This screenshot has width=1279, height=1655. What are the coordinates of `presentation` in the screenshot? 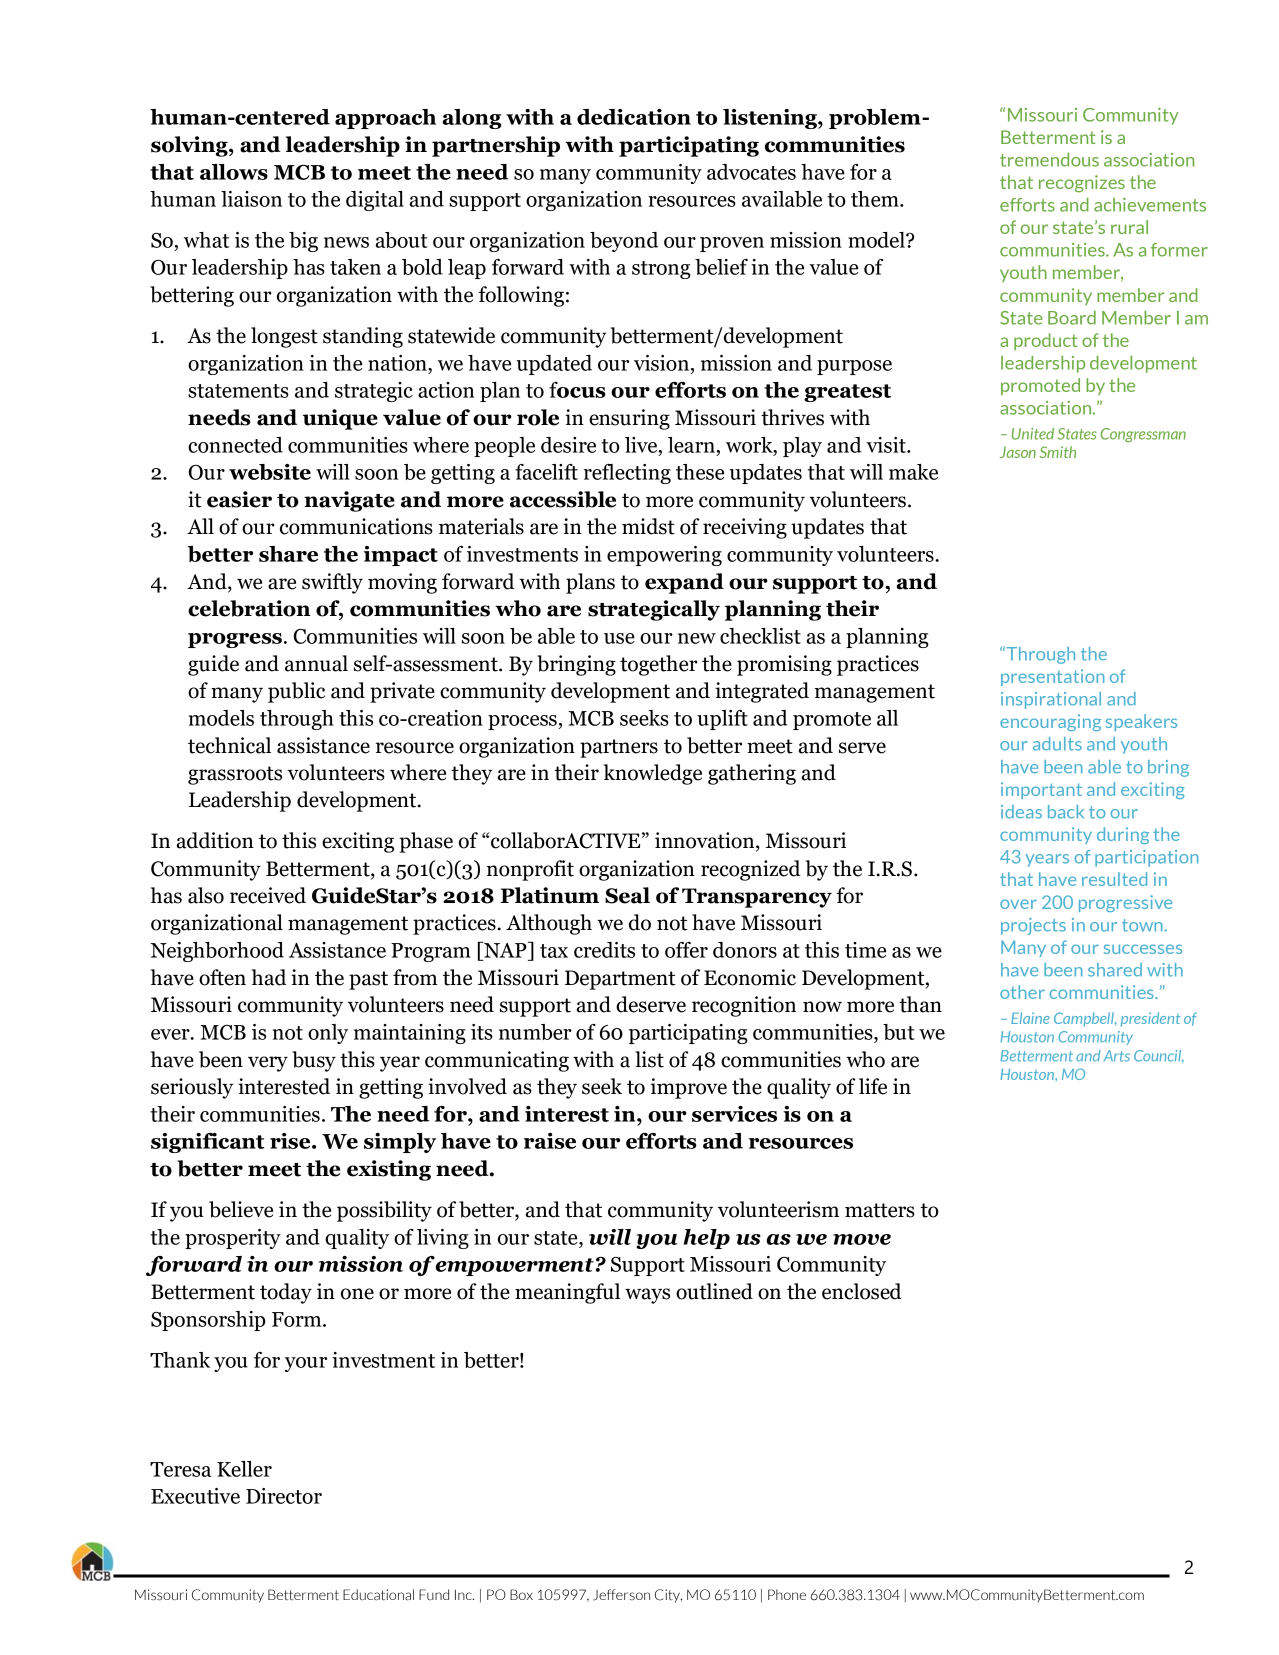 It's located at (1052, 677).
